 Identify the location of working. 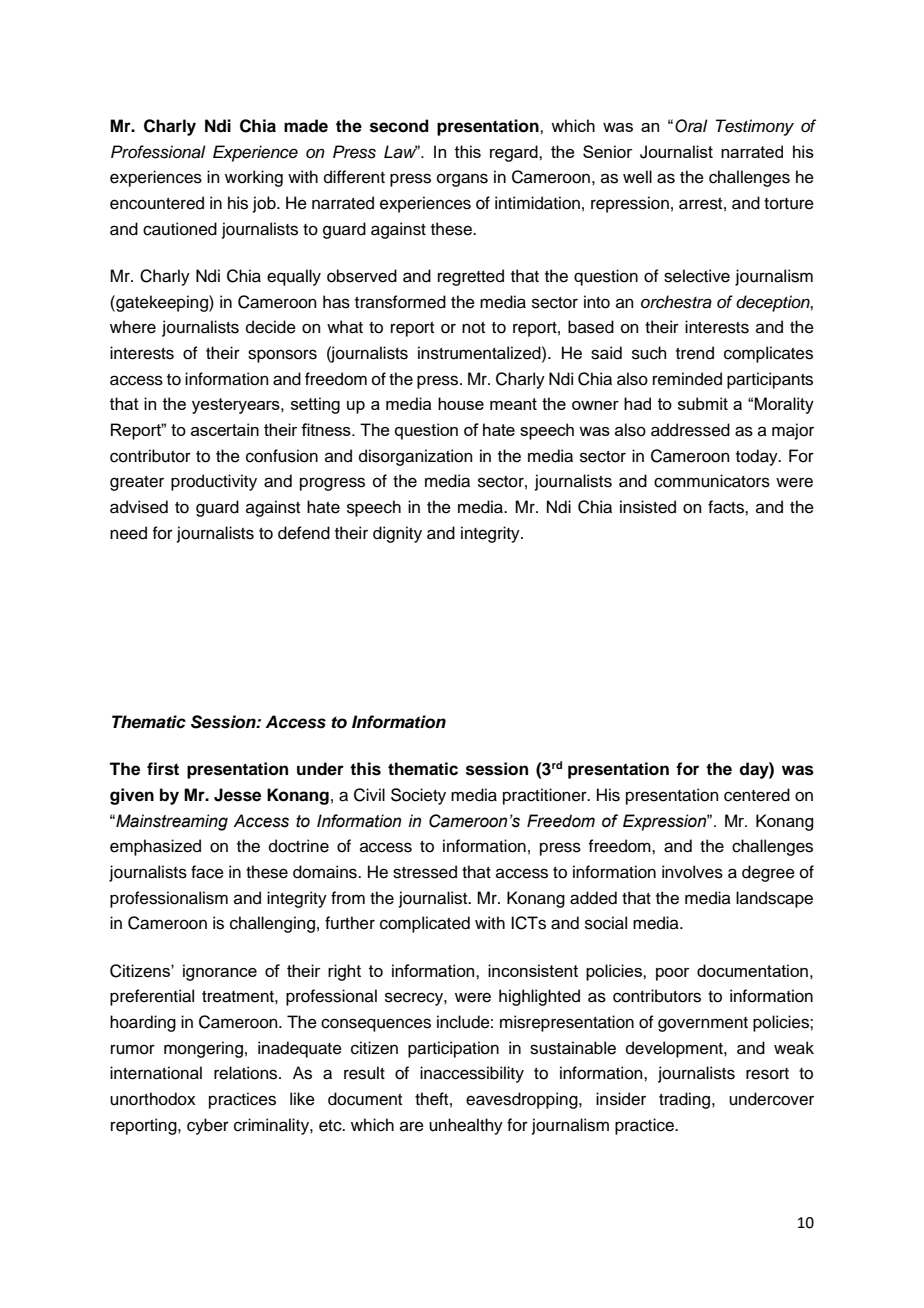
(254, 178).
